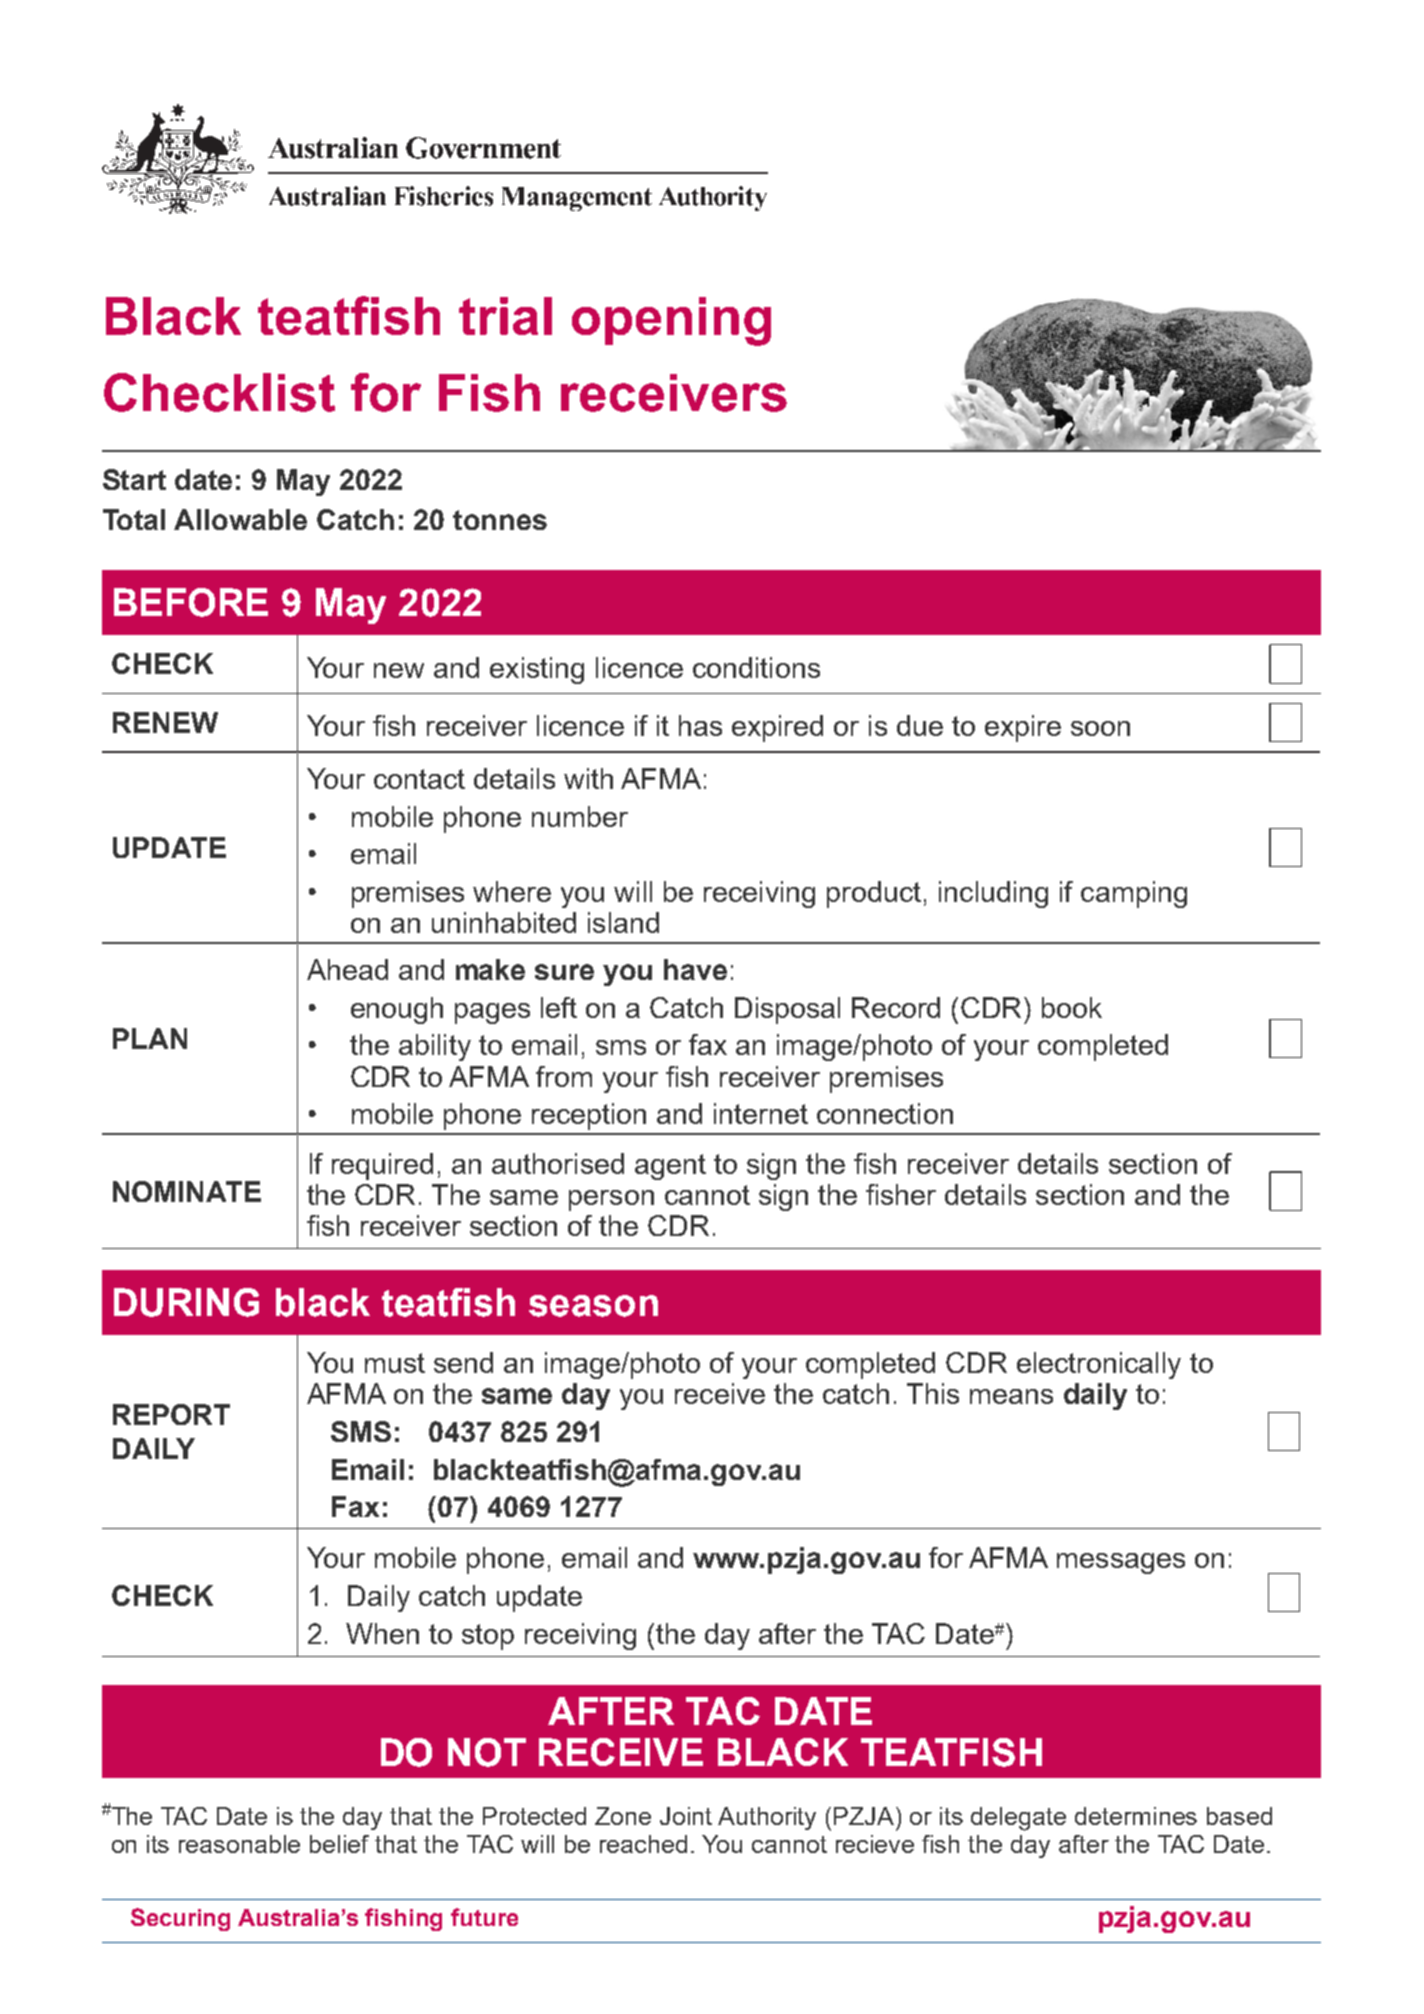  What do you see at coordinates (1072, 1007) in the page?
I see `book` at bounding box center [1072, 1007].
